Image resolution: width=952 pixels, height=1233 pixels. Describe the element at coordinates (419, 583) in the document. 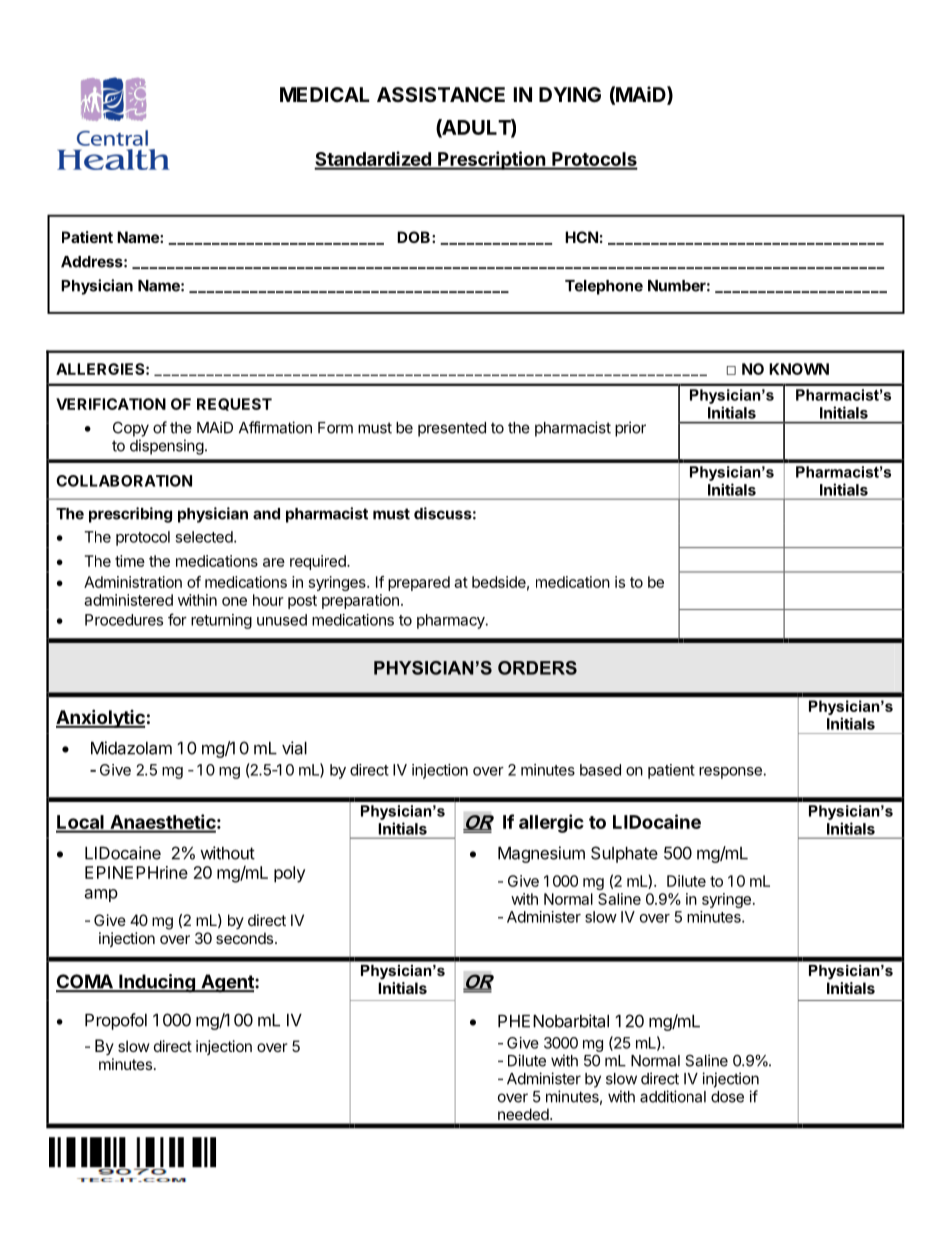

I see `prepared` at that location.
